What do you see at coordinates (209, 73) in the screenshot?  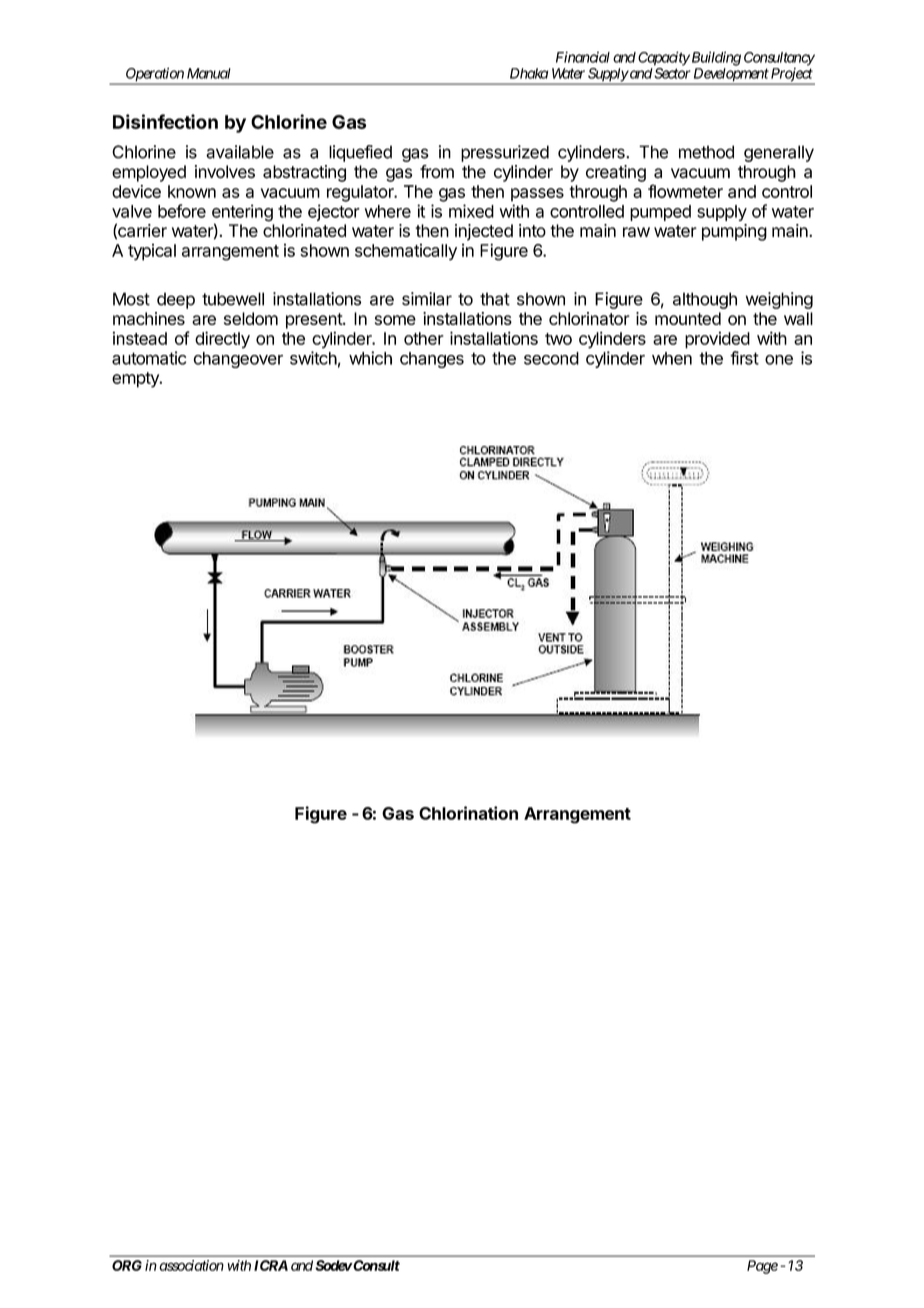 I see `Manual` at bounding box center [209, 73].
